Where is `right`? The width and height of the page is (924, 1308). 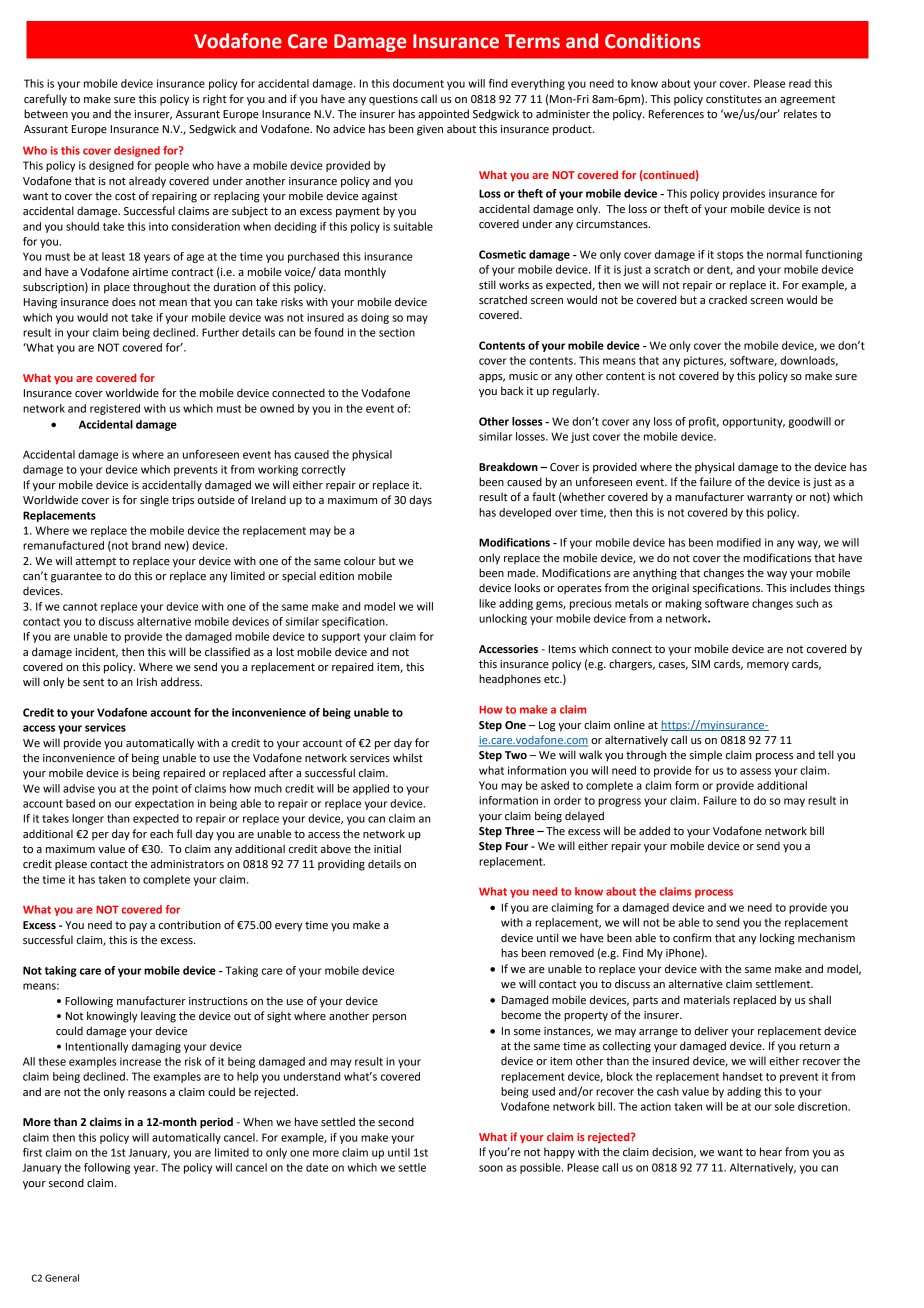 right is located at coordinates (215, 100).
